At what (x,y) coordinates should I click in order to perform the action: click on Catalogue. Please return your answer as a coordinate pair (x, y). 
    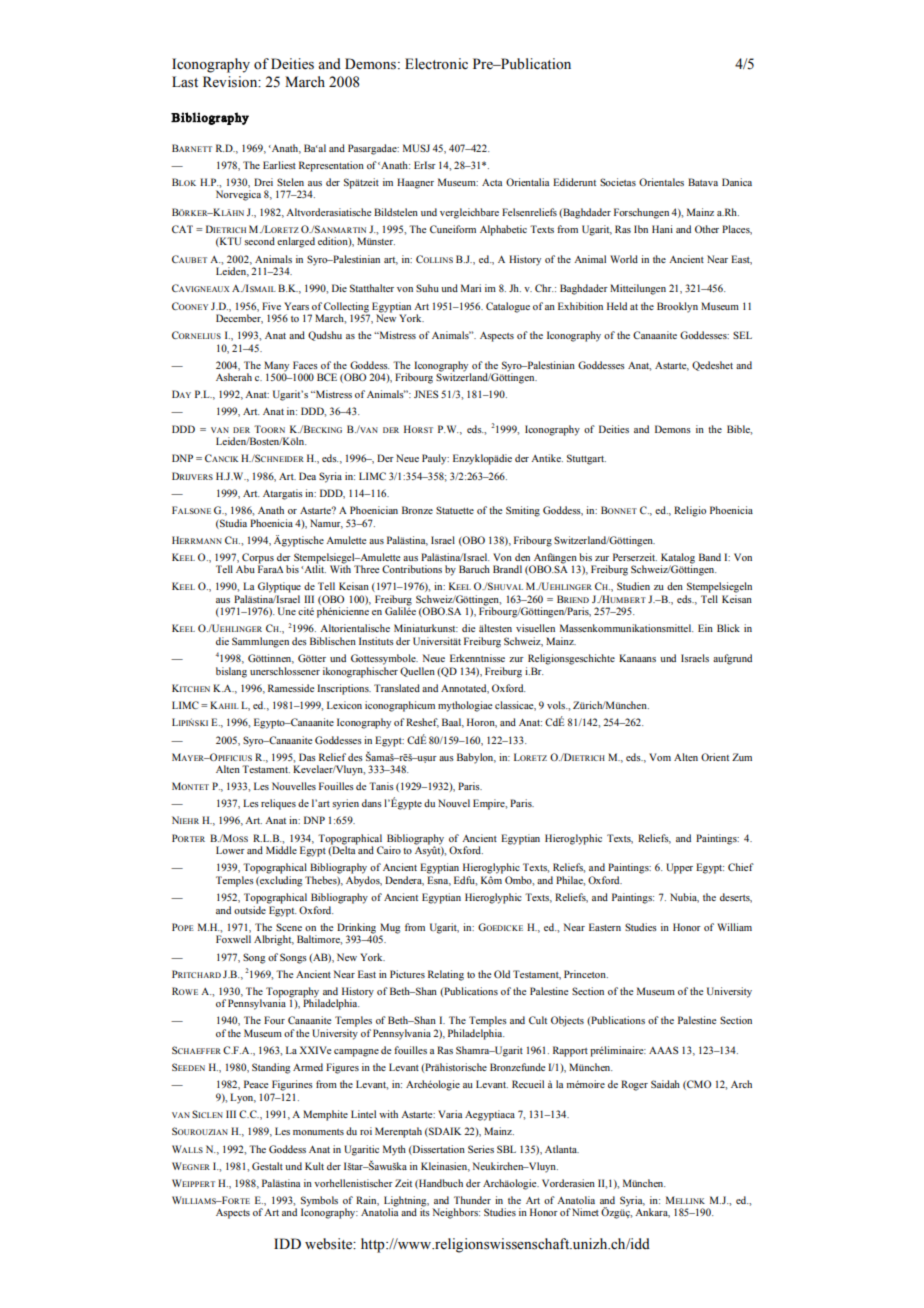
    Looking at the image, I should click on (508, 307).
